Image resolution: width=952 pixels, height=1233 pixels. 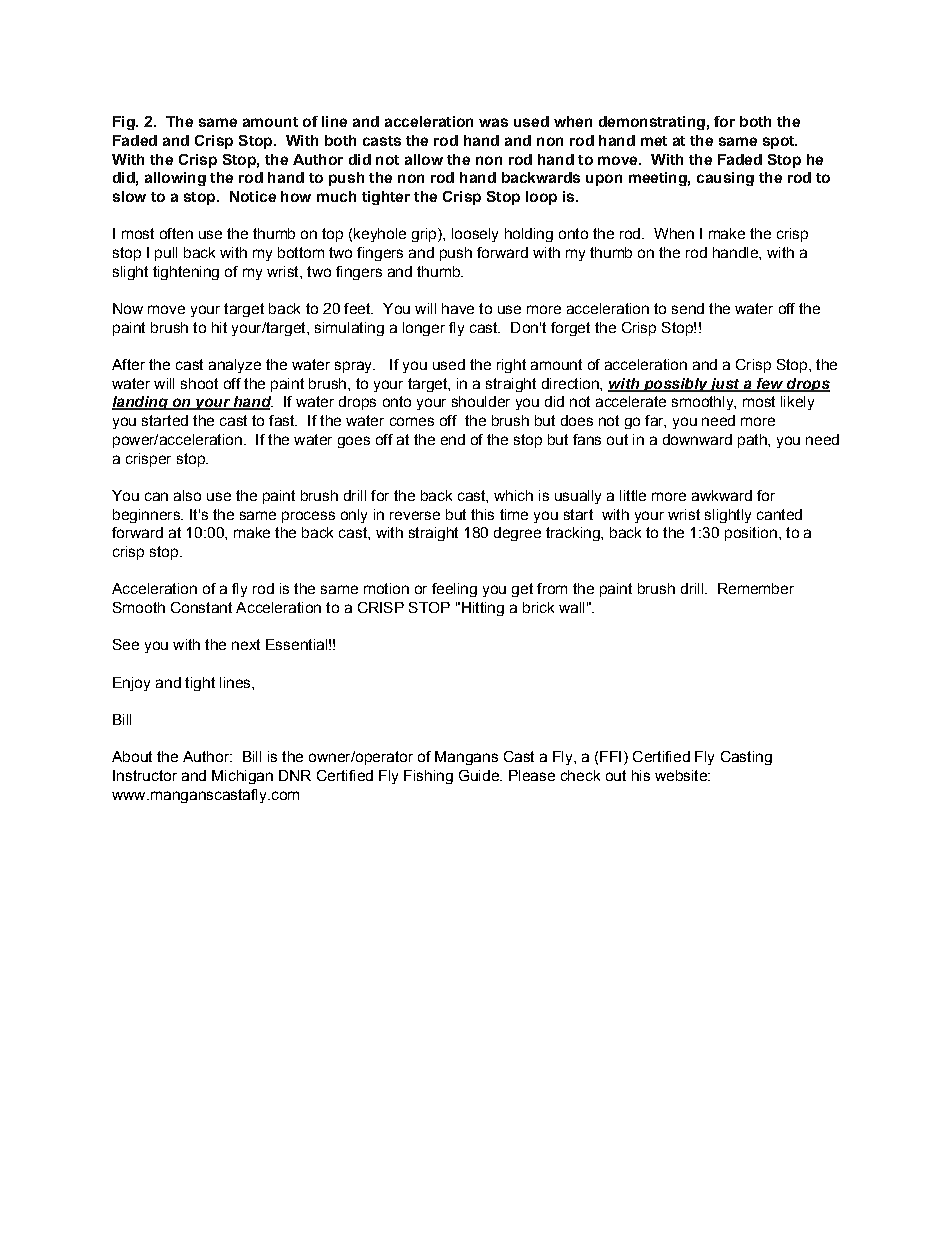 I want to click on just, so click(x=725, y=385).
